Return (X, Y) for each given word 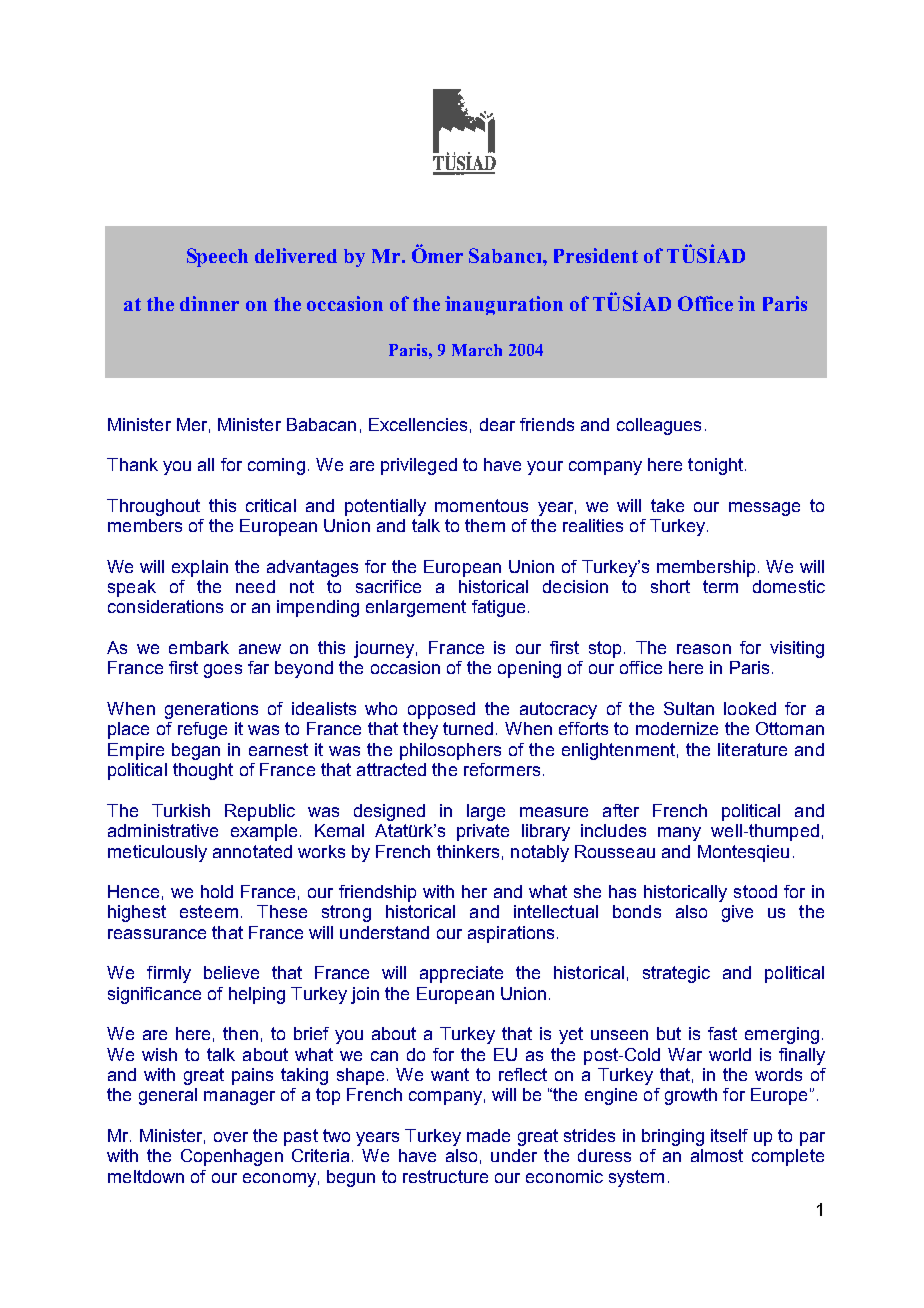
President (596, 255)
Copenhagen (232, 1157)
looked (750, 708)
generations (211, 710)
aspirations (511, 934)
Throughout (153, 507)
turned (468, 728)
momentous (481, 505)
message (764, 509)
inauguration (504, 305)
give (737, 913)
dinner (209, 303)
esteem (209, 911)
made (488, 1135)
